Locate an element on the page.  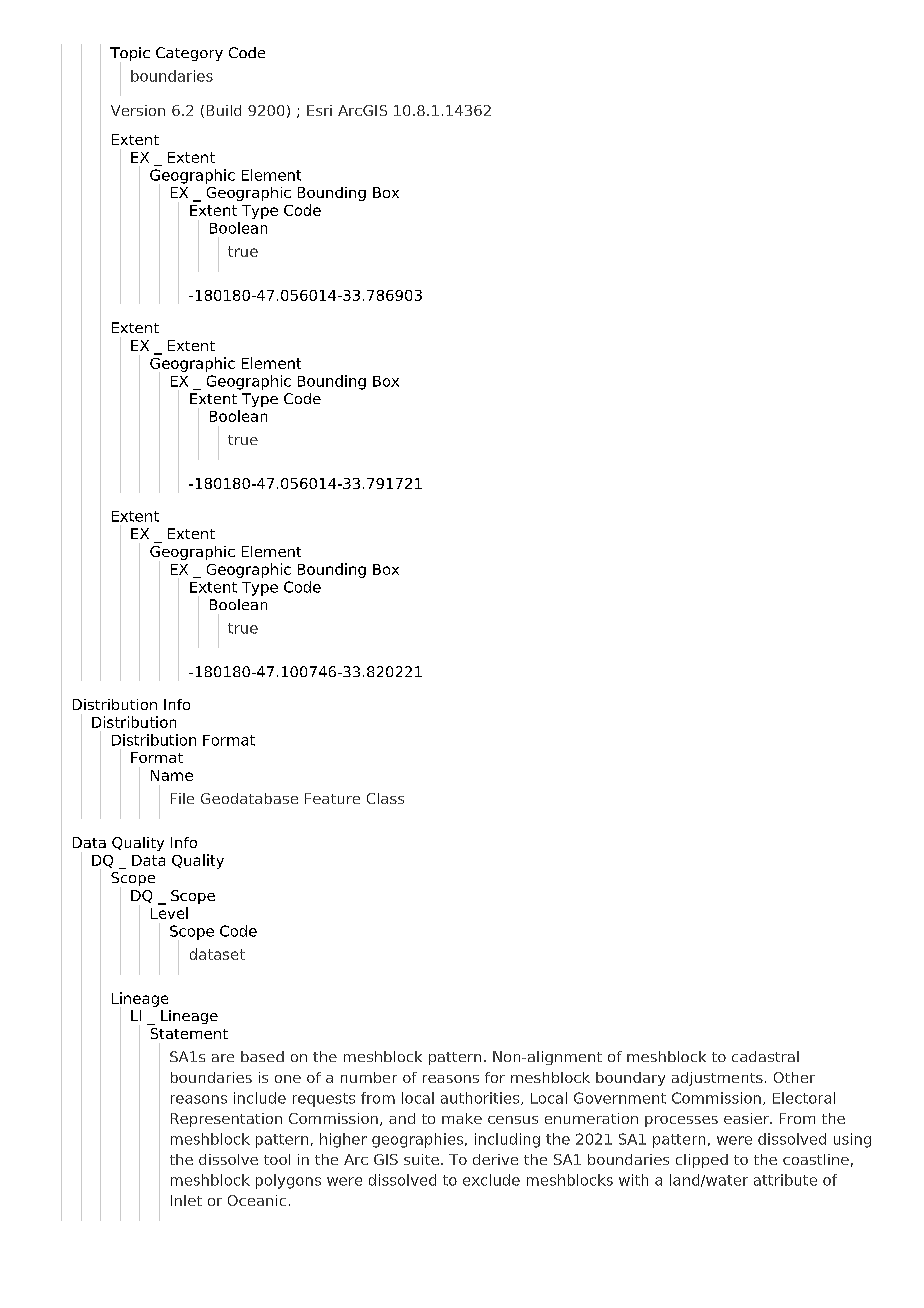
Feature is located at coordinates (332, 798).
